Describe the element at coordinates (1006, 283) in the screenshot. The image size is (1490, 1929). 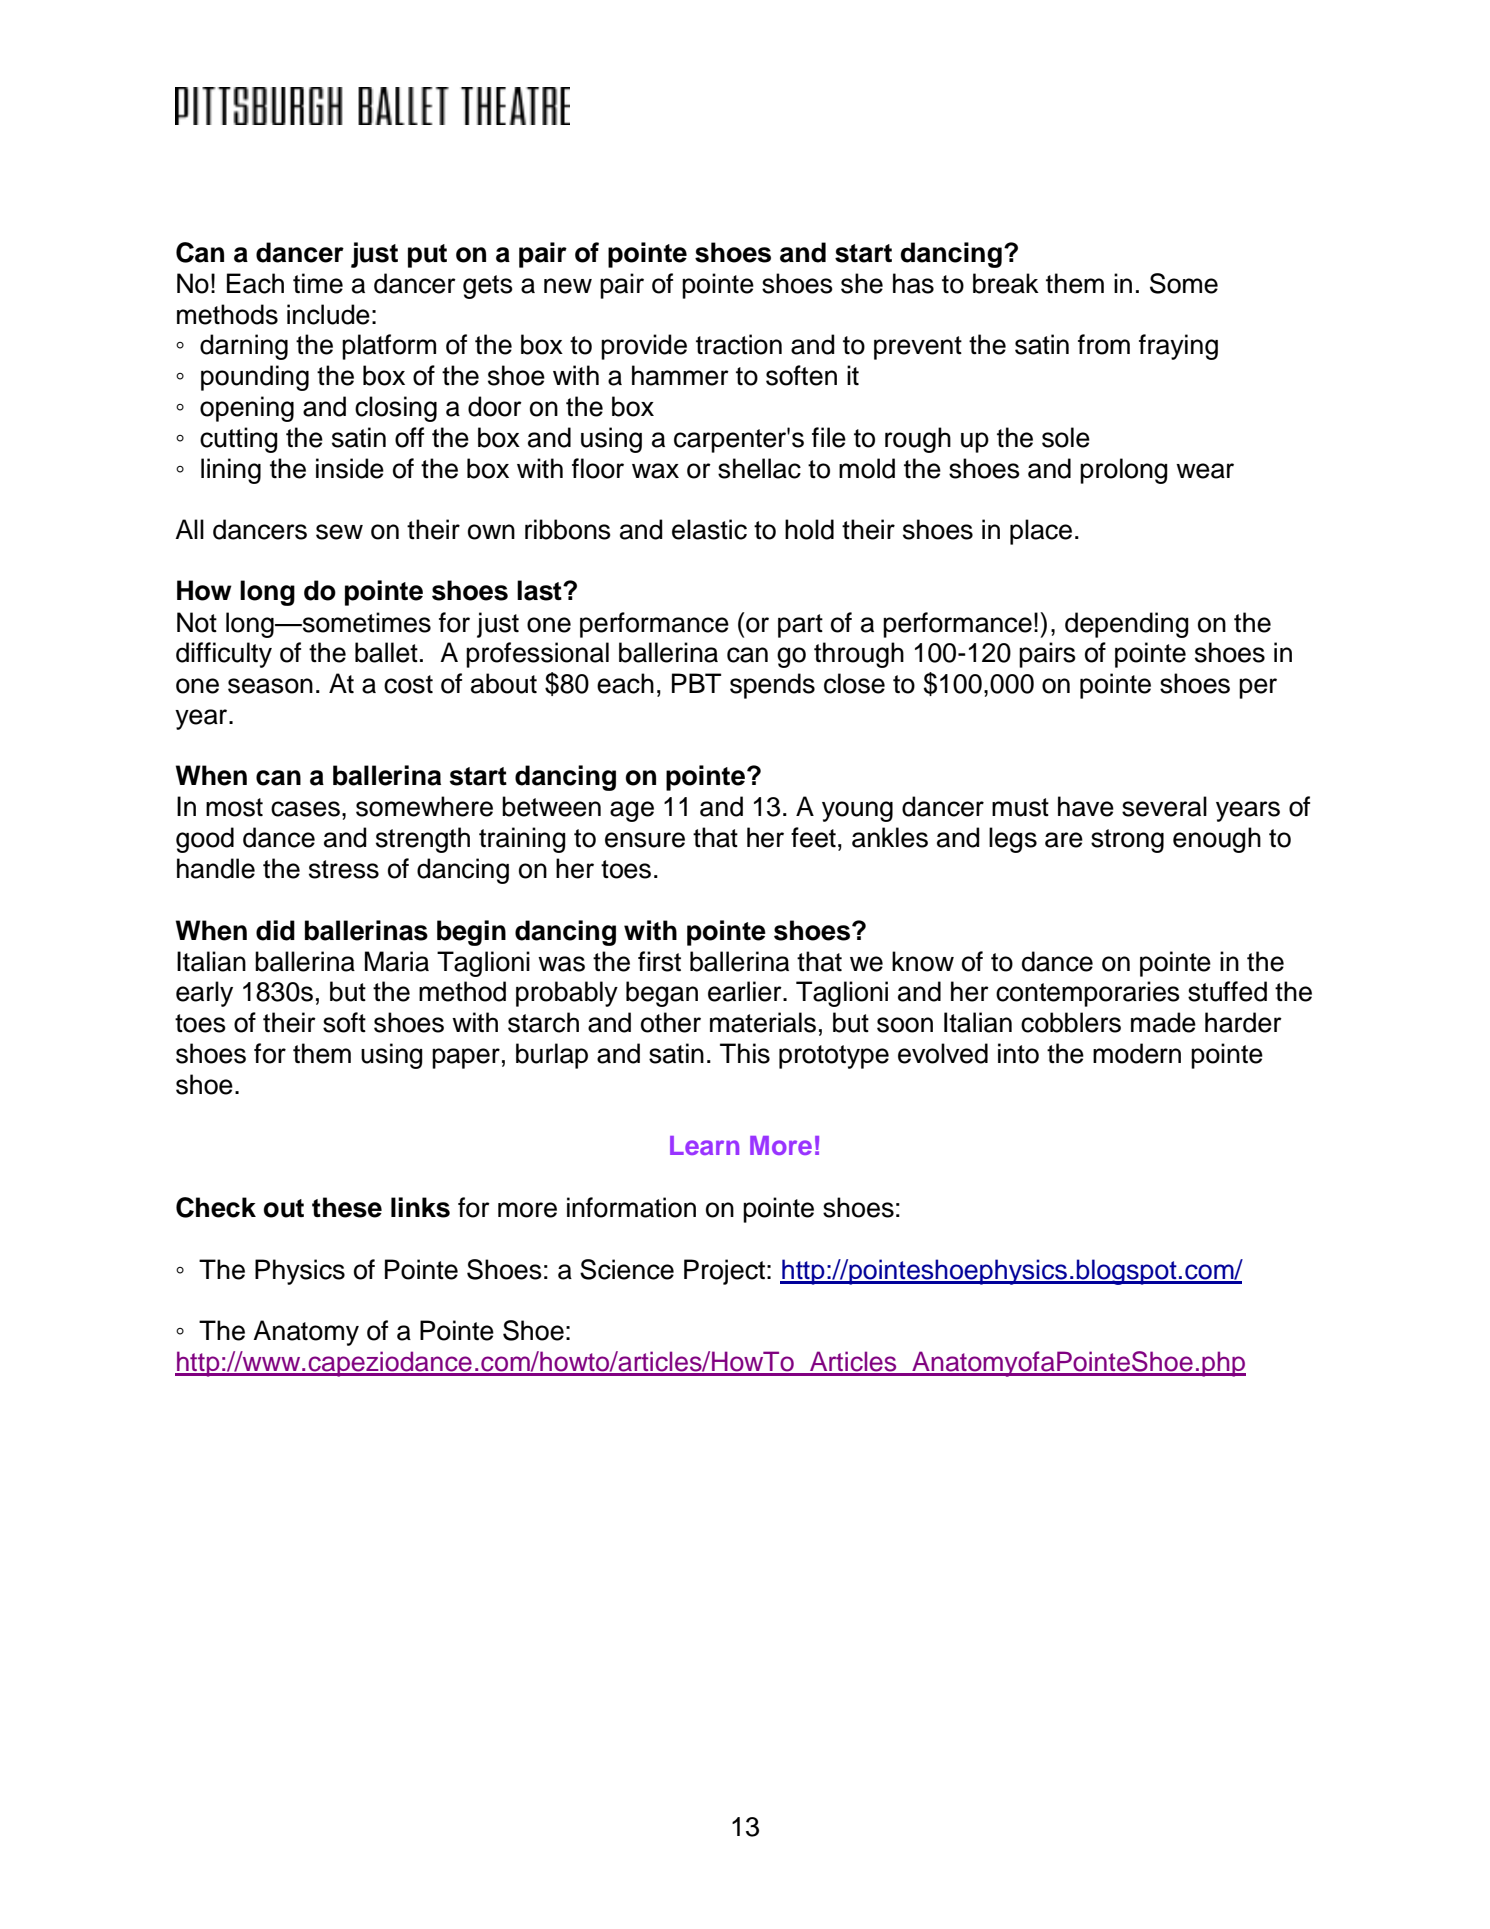
I see `break` at that location.
